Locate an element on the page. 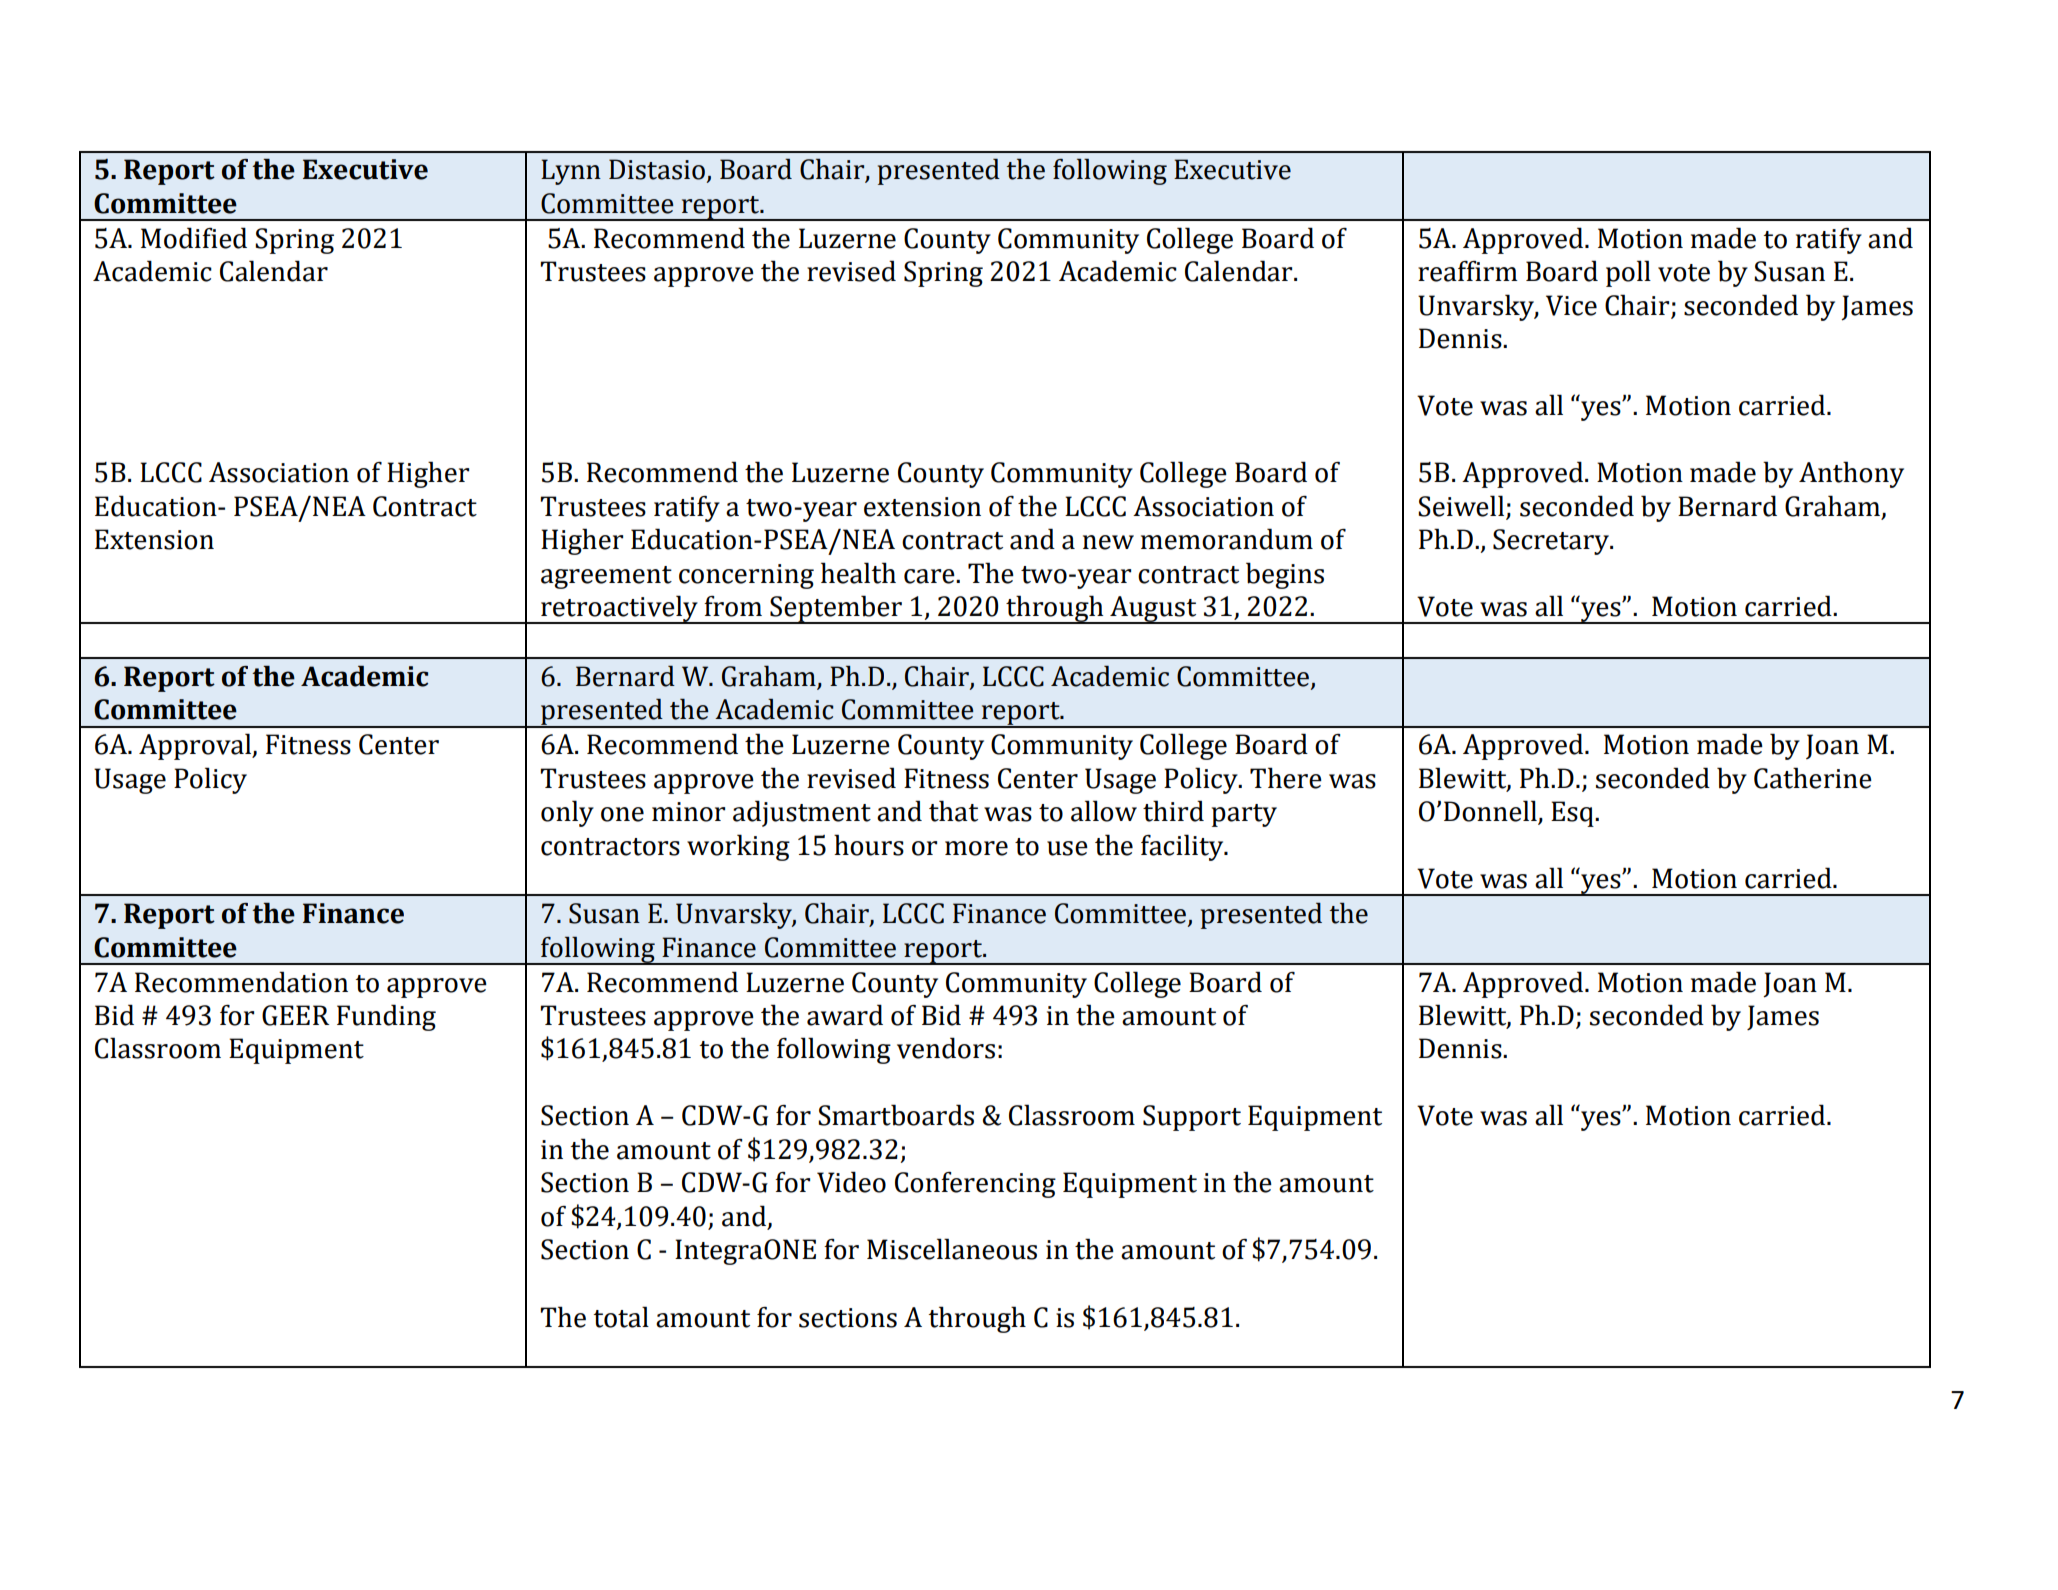 This page has height=1590, width=2058. Catherine is located at coordinates (1813, 778).
